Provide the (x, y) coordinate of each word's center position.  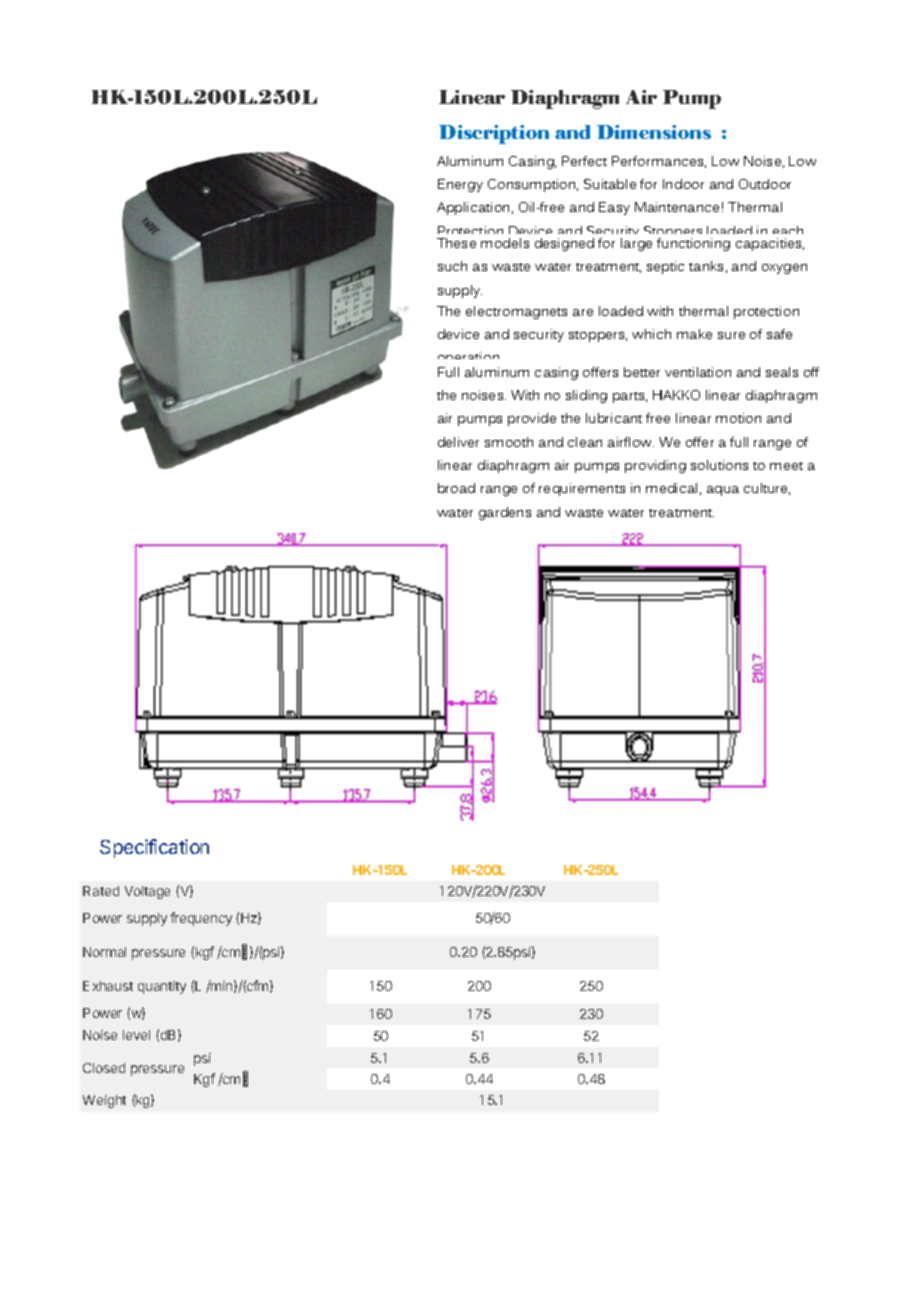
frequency (201, 919)
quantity (162, 987)
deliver (458, 442)
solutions (719, 465)
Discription (494, 134)
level (136, 1035)
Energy (460, 185)
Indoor (683, 184)
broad (456, 488)
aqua (723, 491)
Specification (154, 848)
